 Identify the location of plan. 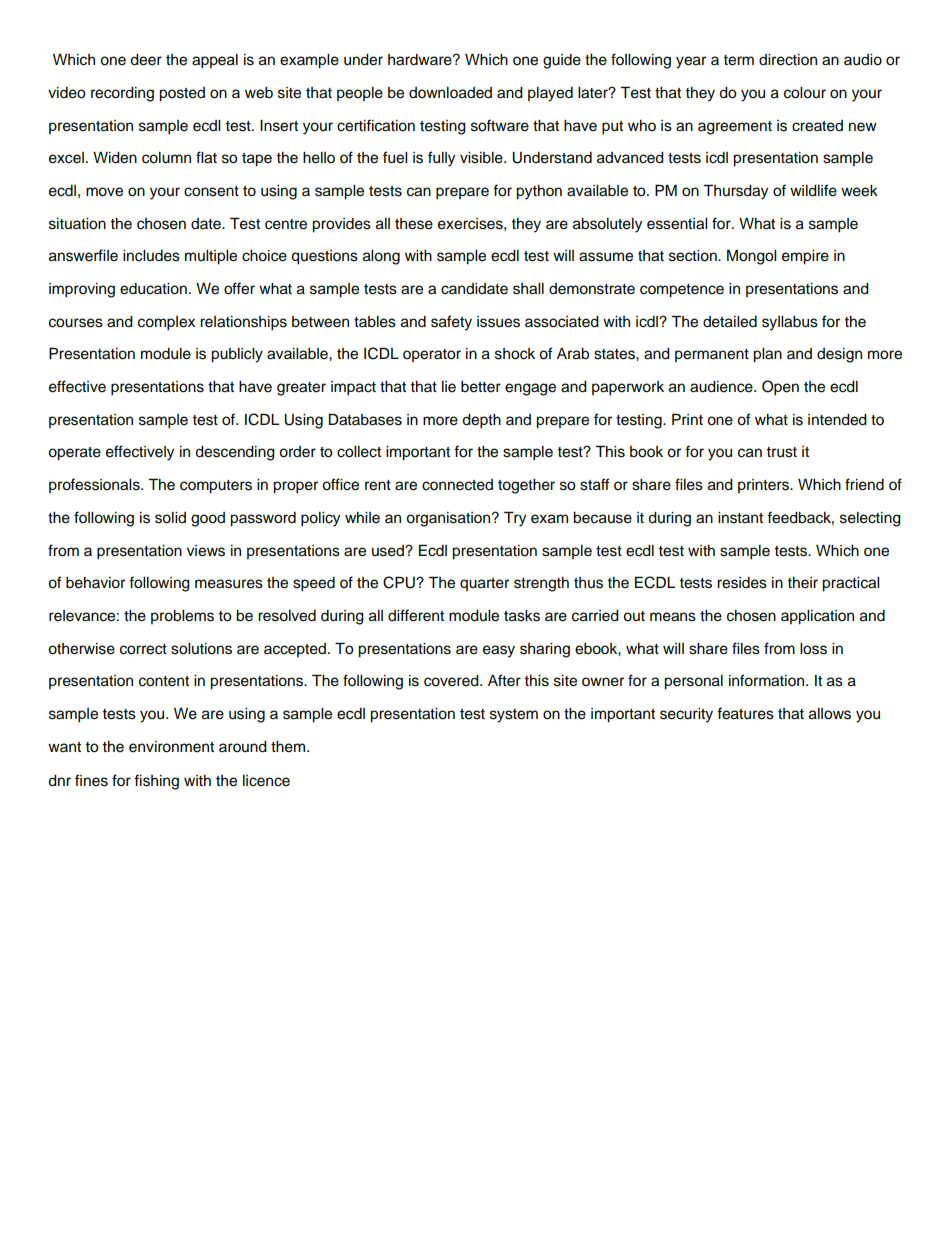
(767, 355).
